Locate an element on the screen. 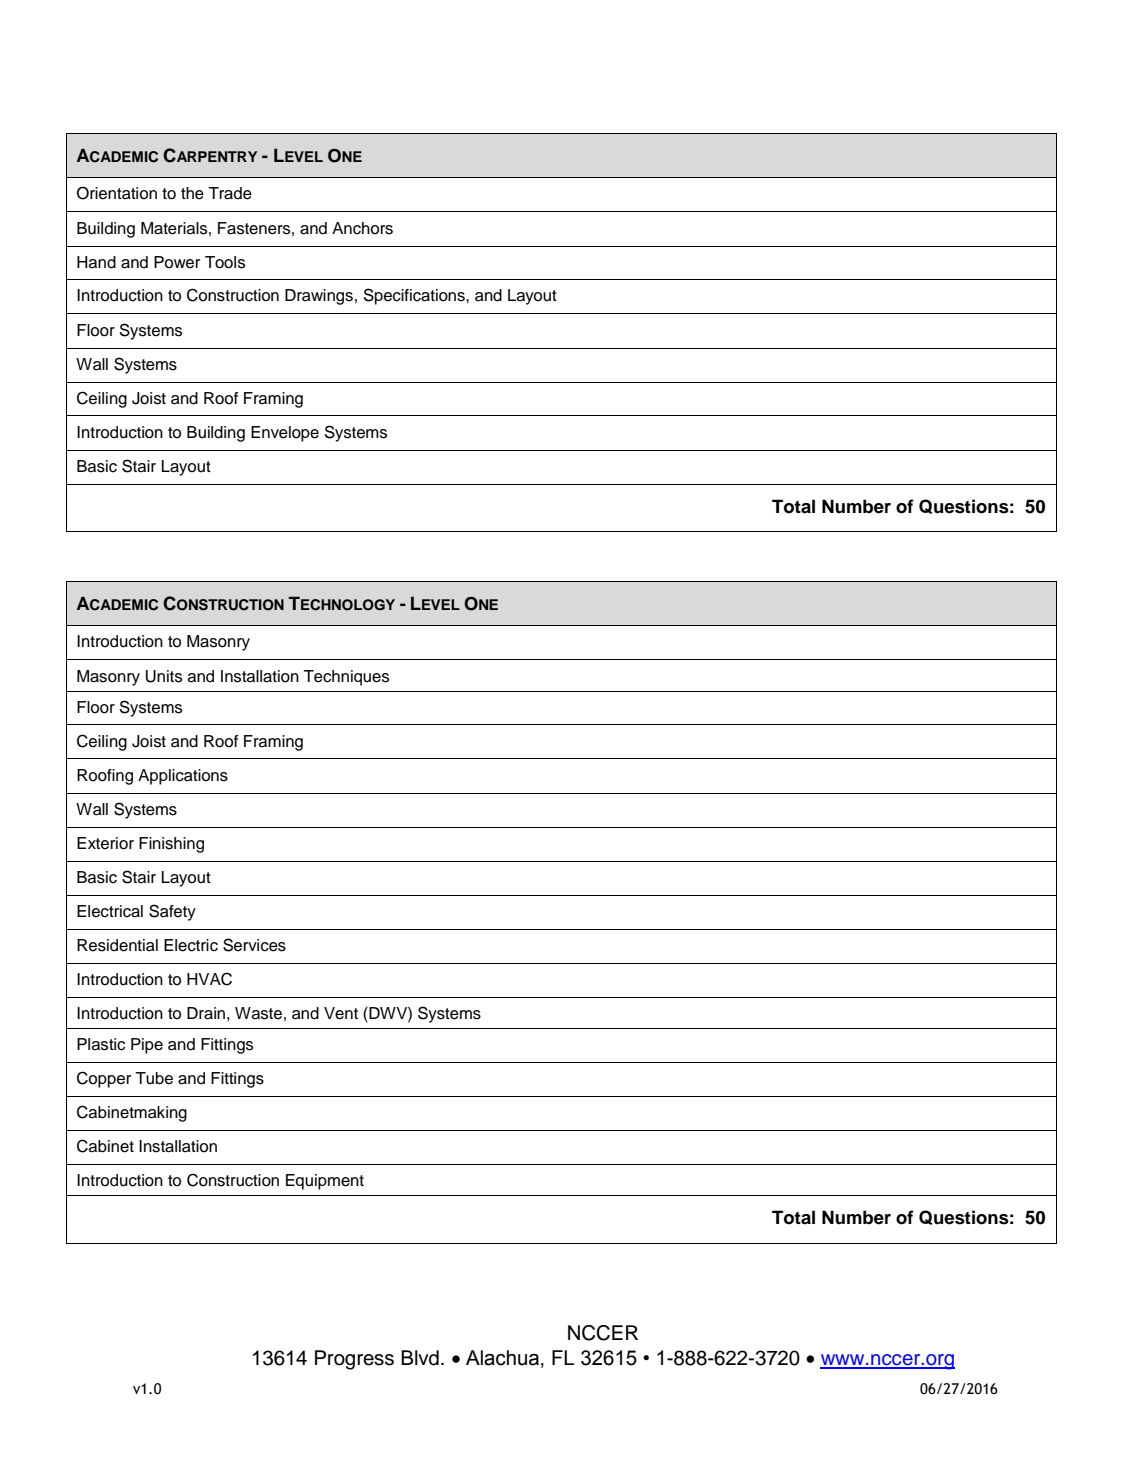 This screenshot has height=1464, width=1131. Equipment is located at coordinates (325, 1182).
